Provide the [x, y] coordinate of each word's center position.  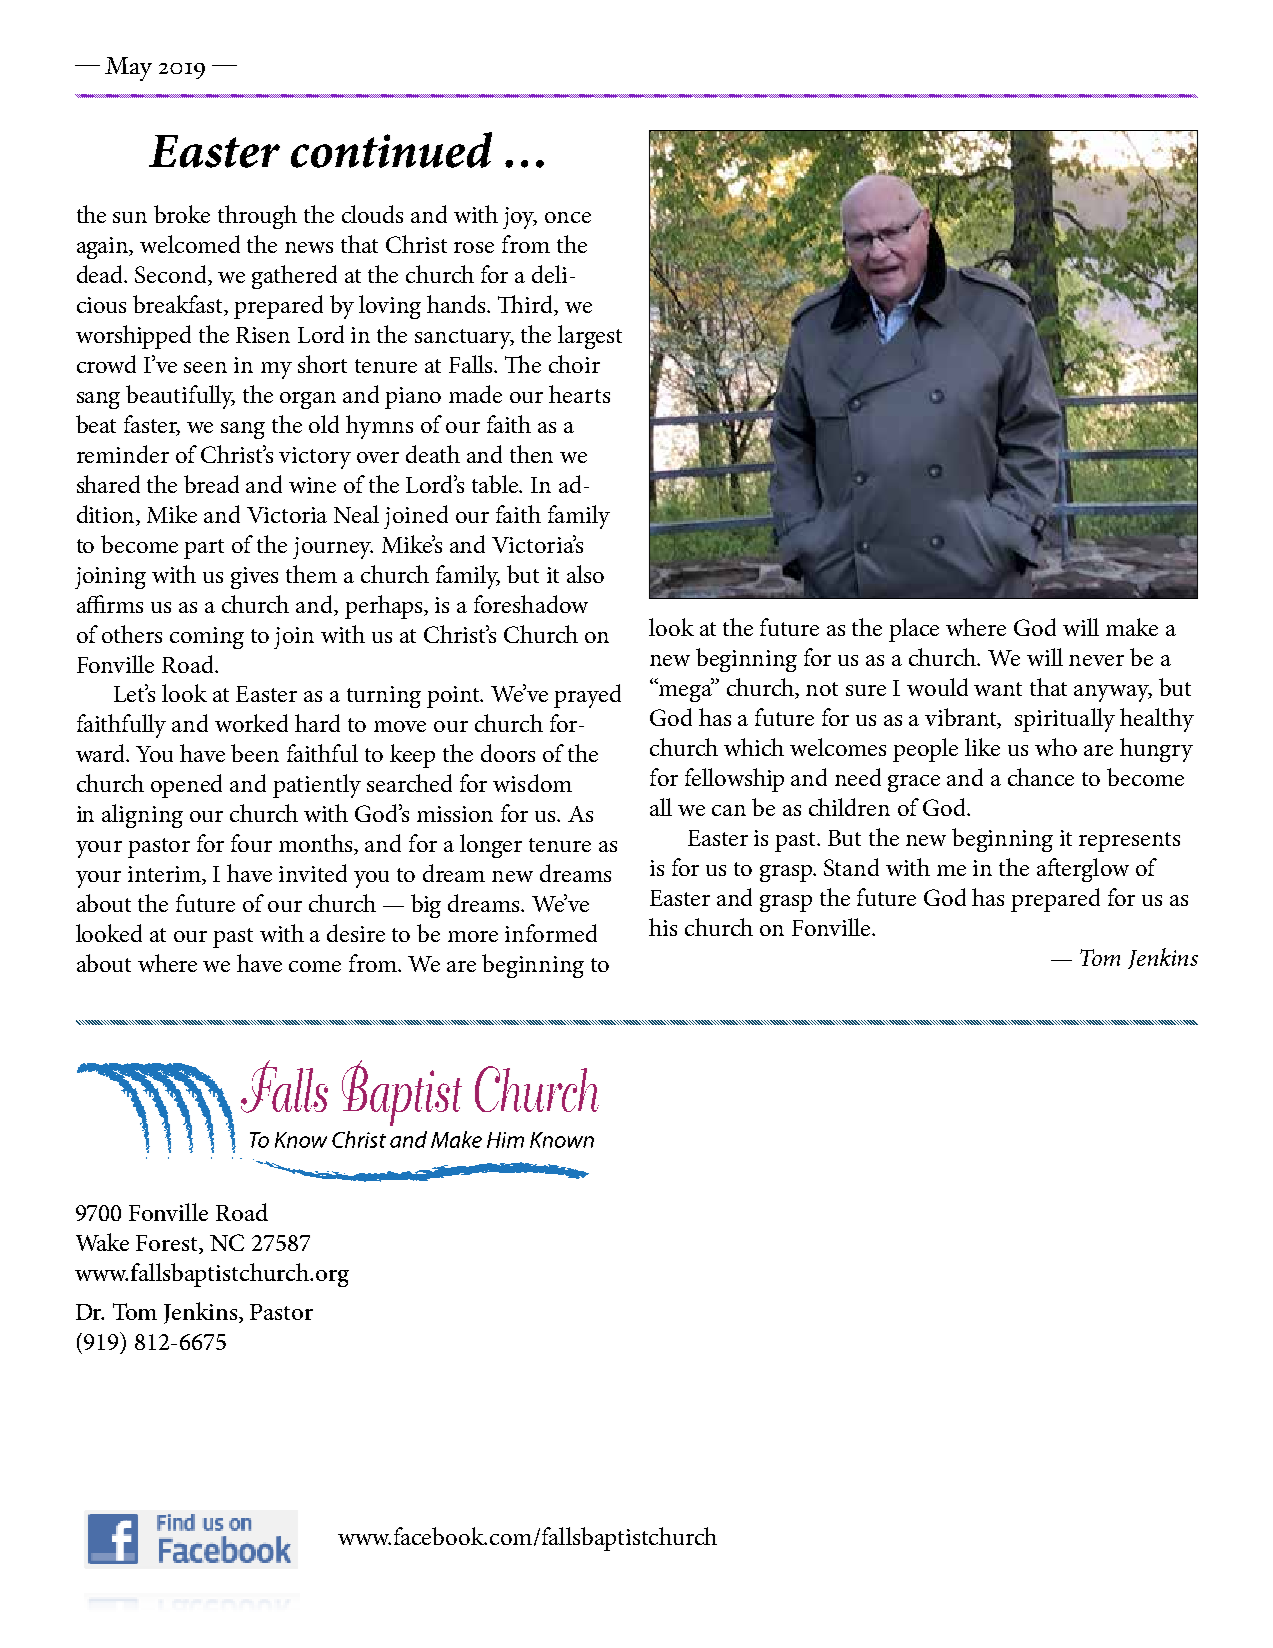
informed [551, 933]
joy [520, 218]
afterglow [1083, 870]
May [128, 69]
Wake [102, 1242]
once [568, 217]
